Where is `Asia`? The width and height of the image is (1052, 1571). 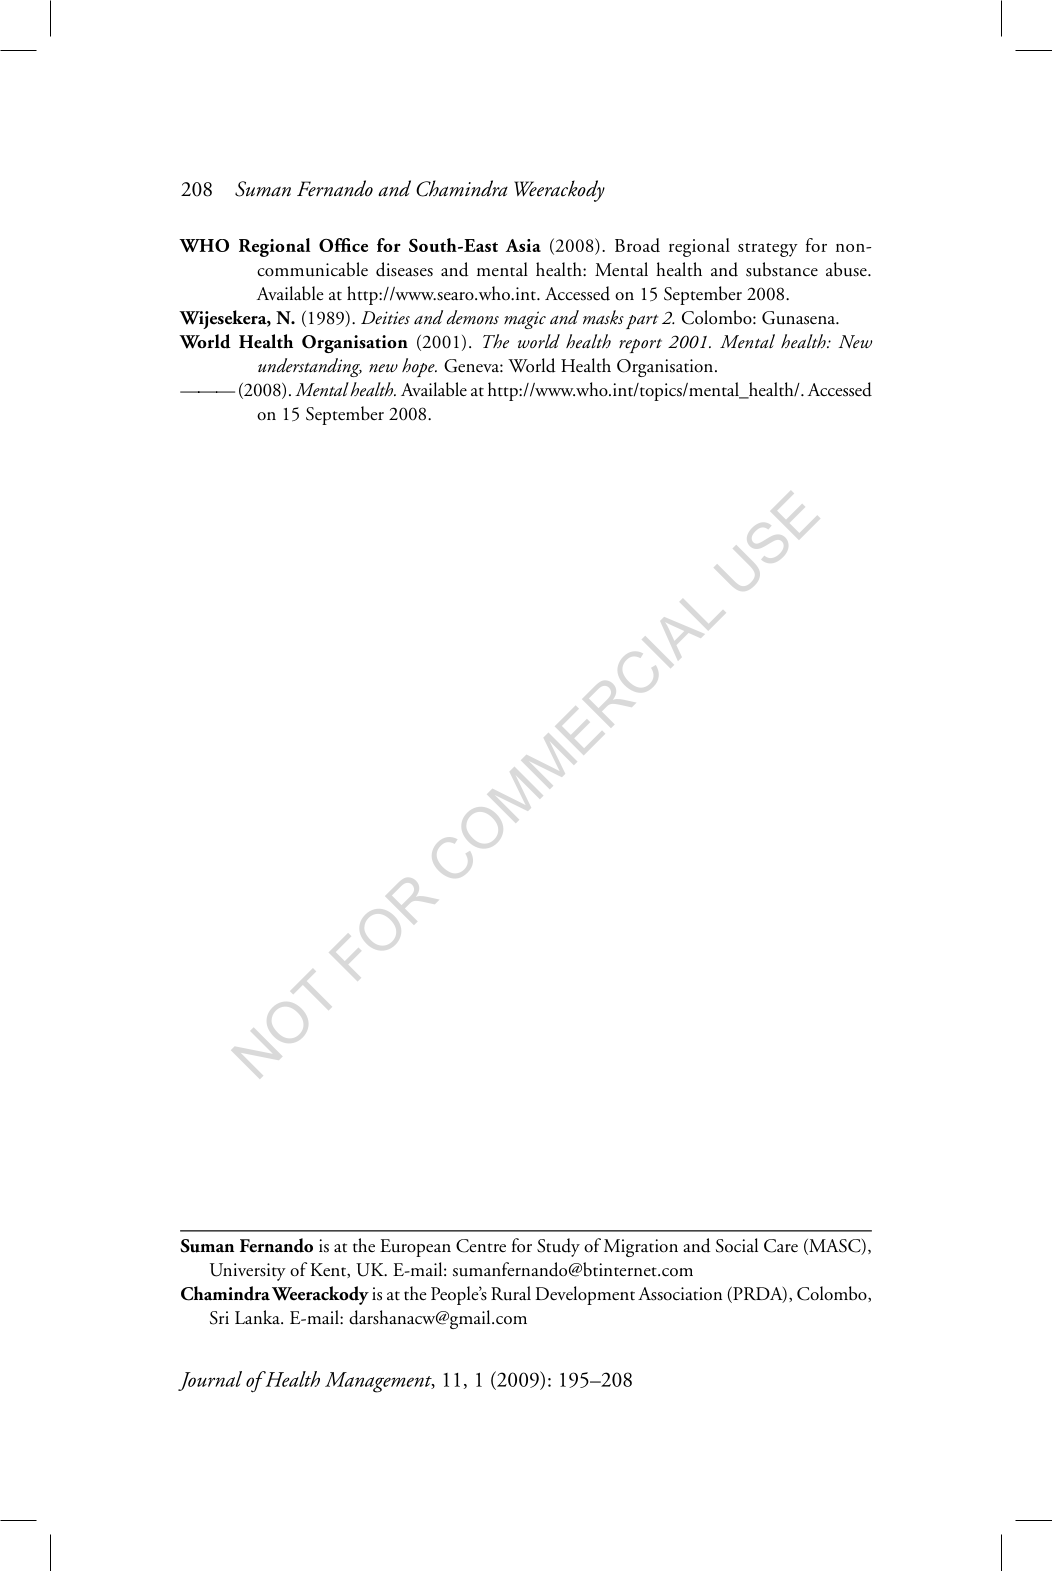
Asia is located at coordinates (523, 245).
